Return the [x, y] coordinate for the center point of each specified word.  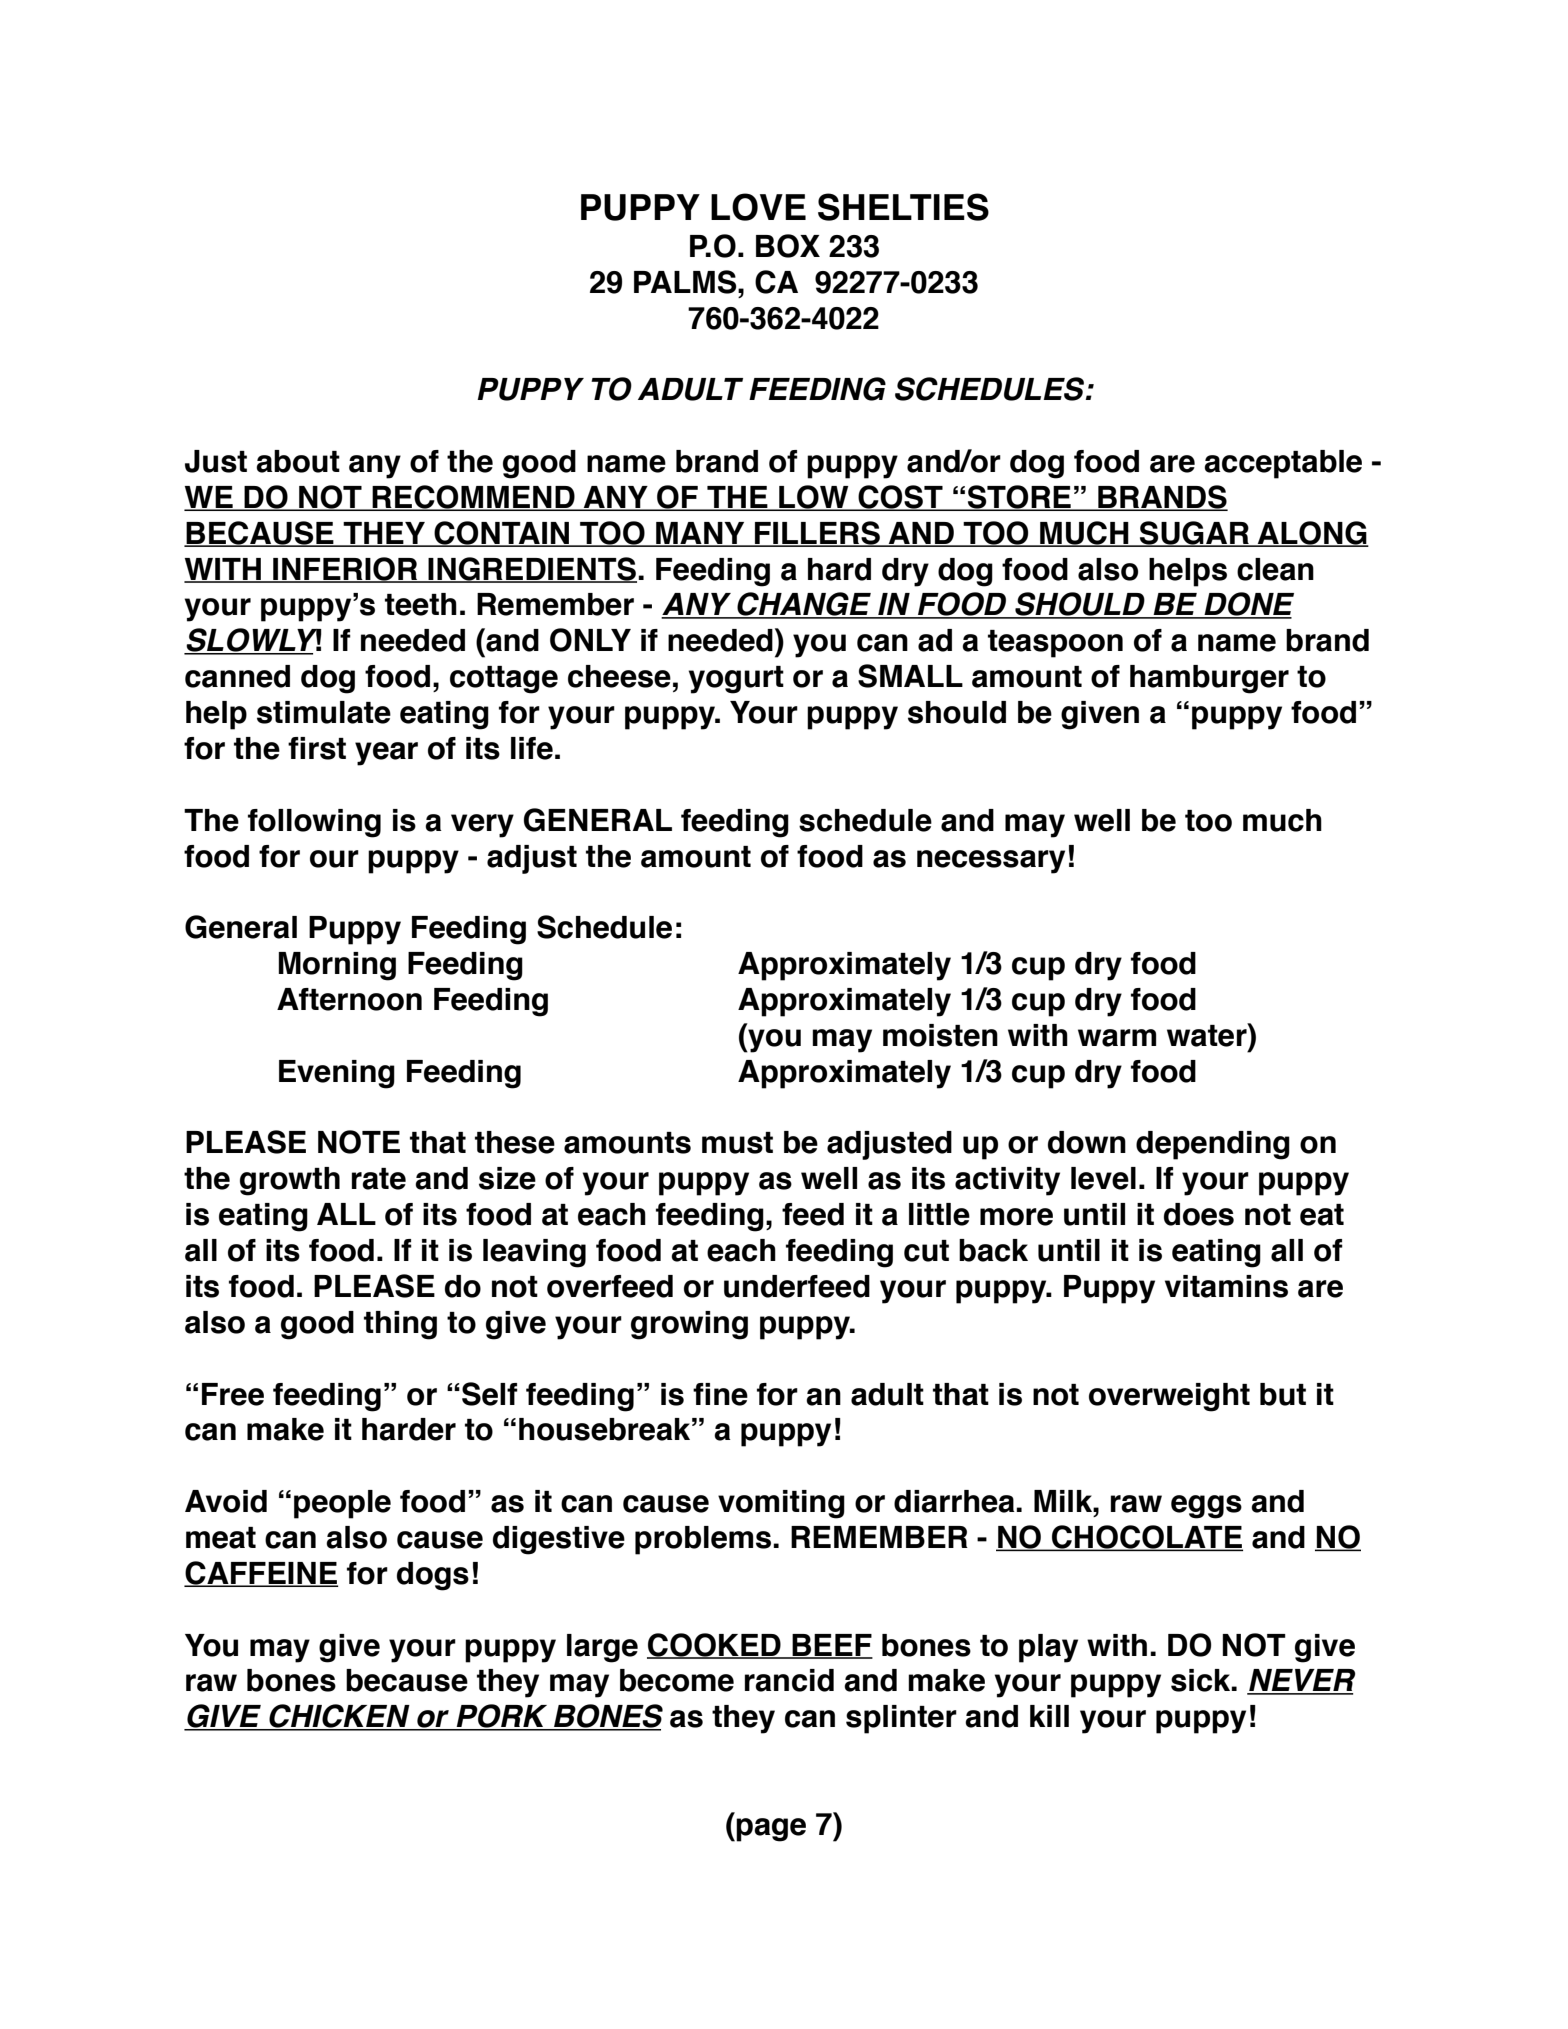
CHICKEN [339, 1717]
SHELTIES [903, 207]
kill [1049, 1716]
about [298, 461]
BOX [788, 246]
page [771, 1830]
